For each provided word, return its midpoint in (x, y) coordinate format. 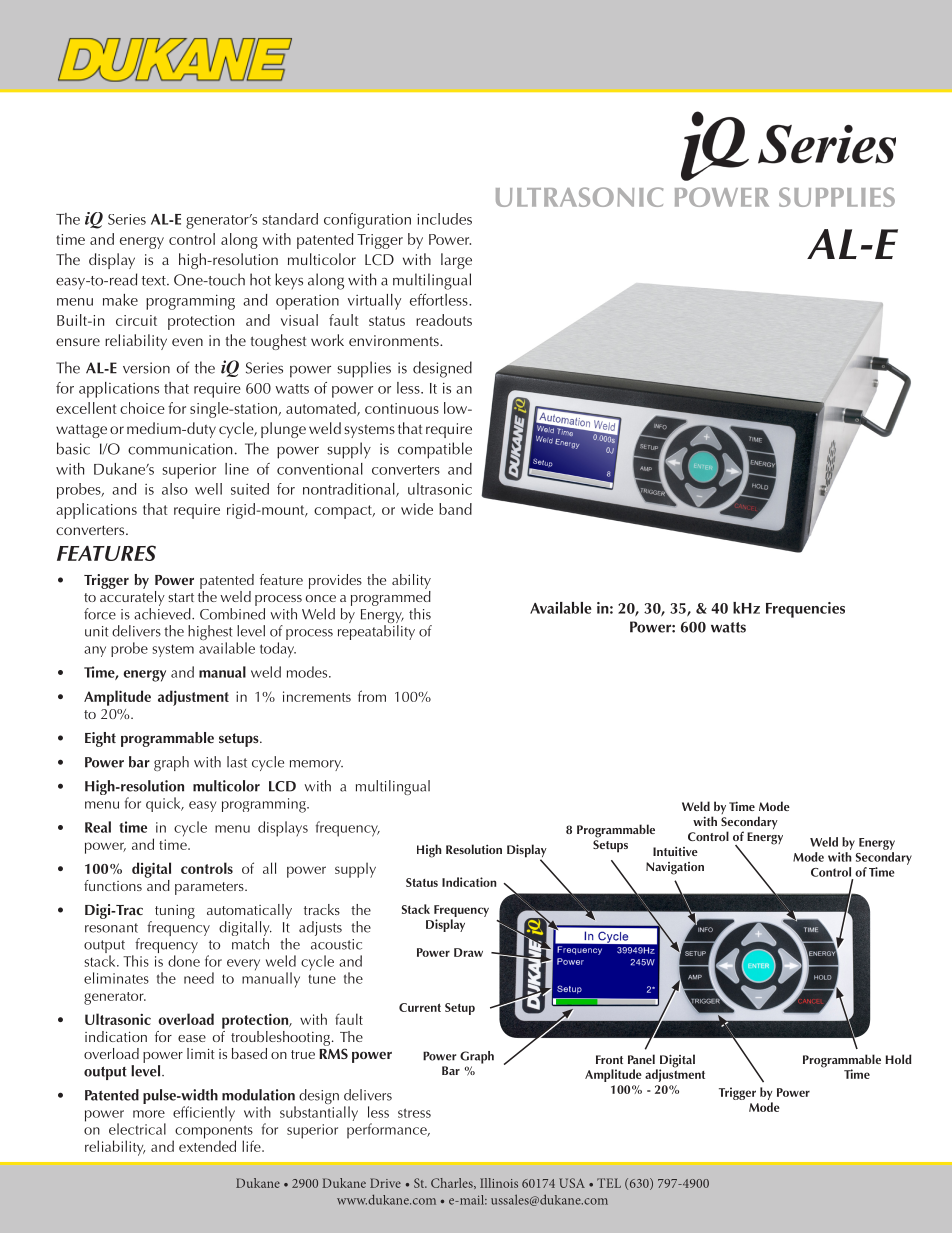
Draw (468, 952)
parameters (210, 888)
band (455, 509)
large (456, 261)
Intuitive (675, 851)
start (181, 597)
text (155, 281)
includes (444, 219)
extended (207, 1145)
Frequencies (805, 610)
